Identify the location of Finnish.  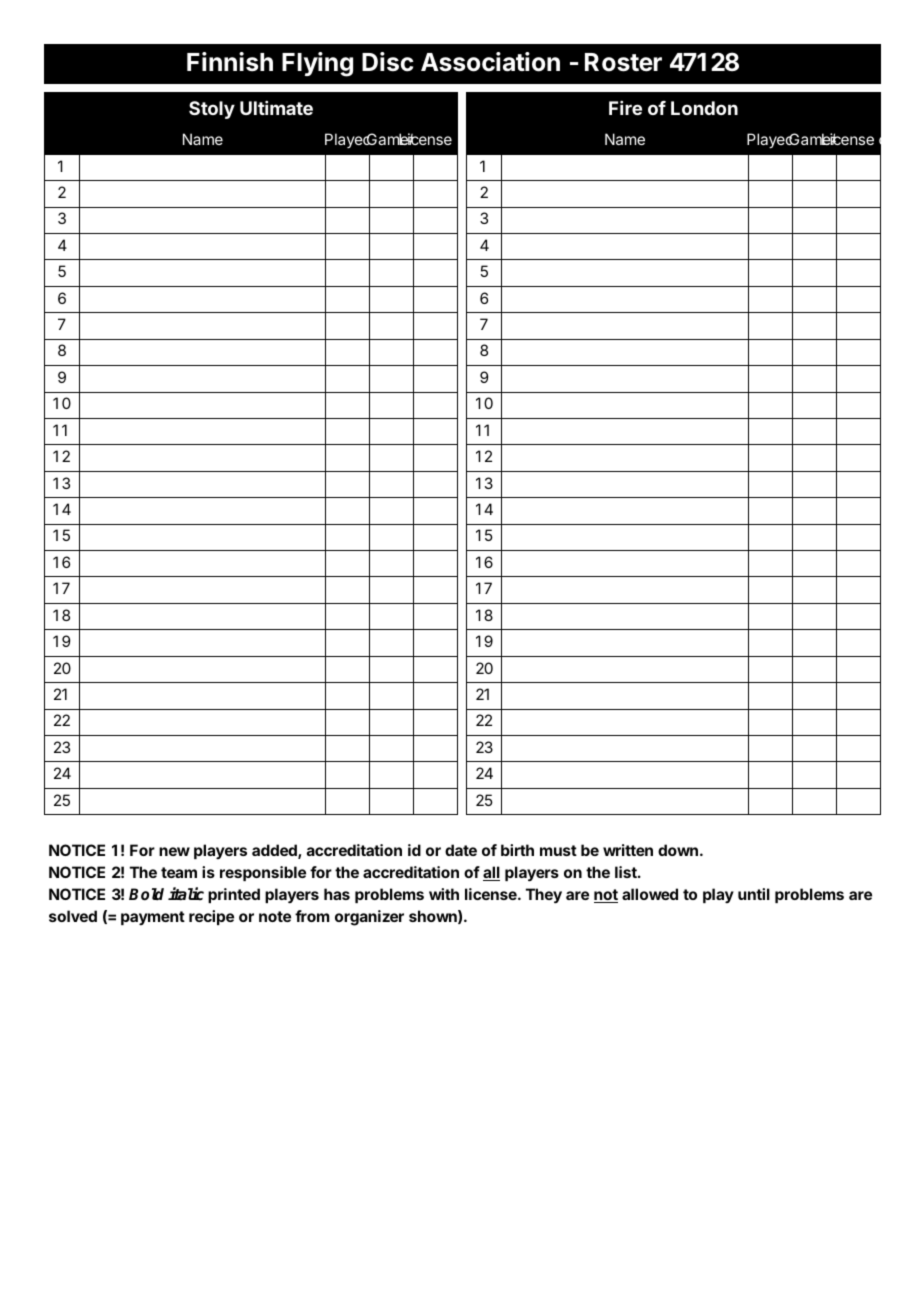
(230, 62).
